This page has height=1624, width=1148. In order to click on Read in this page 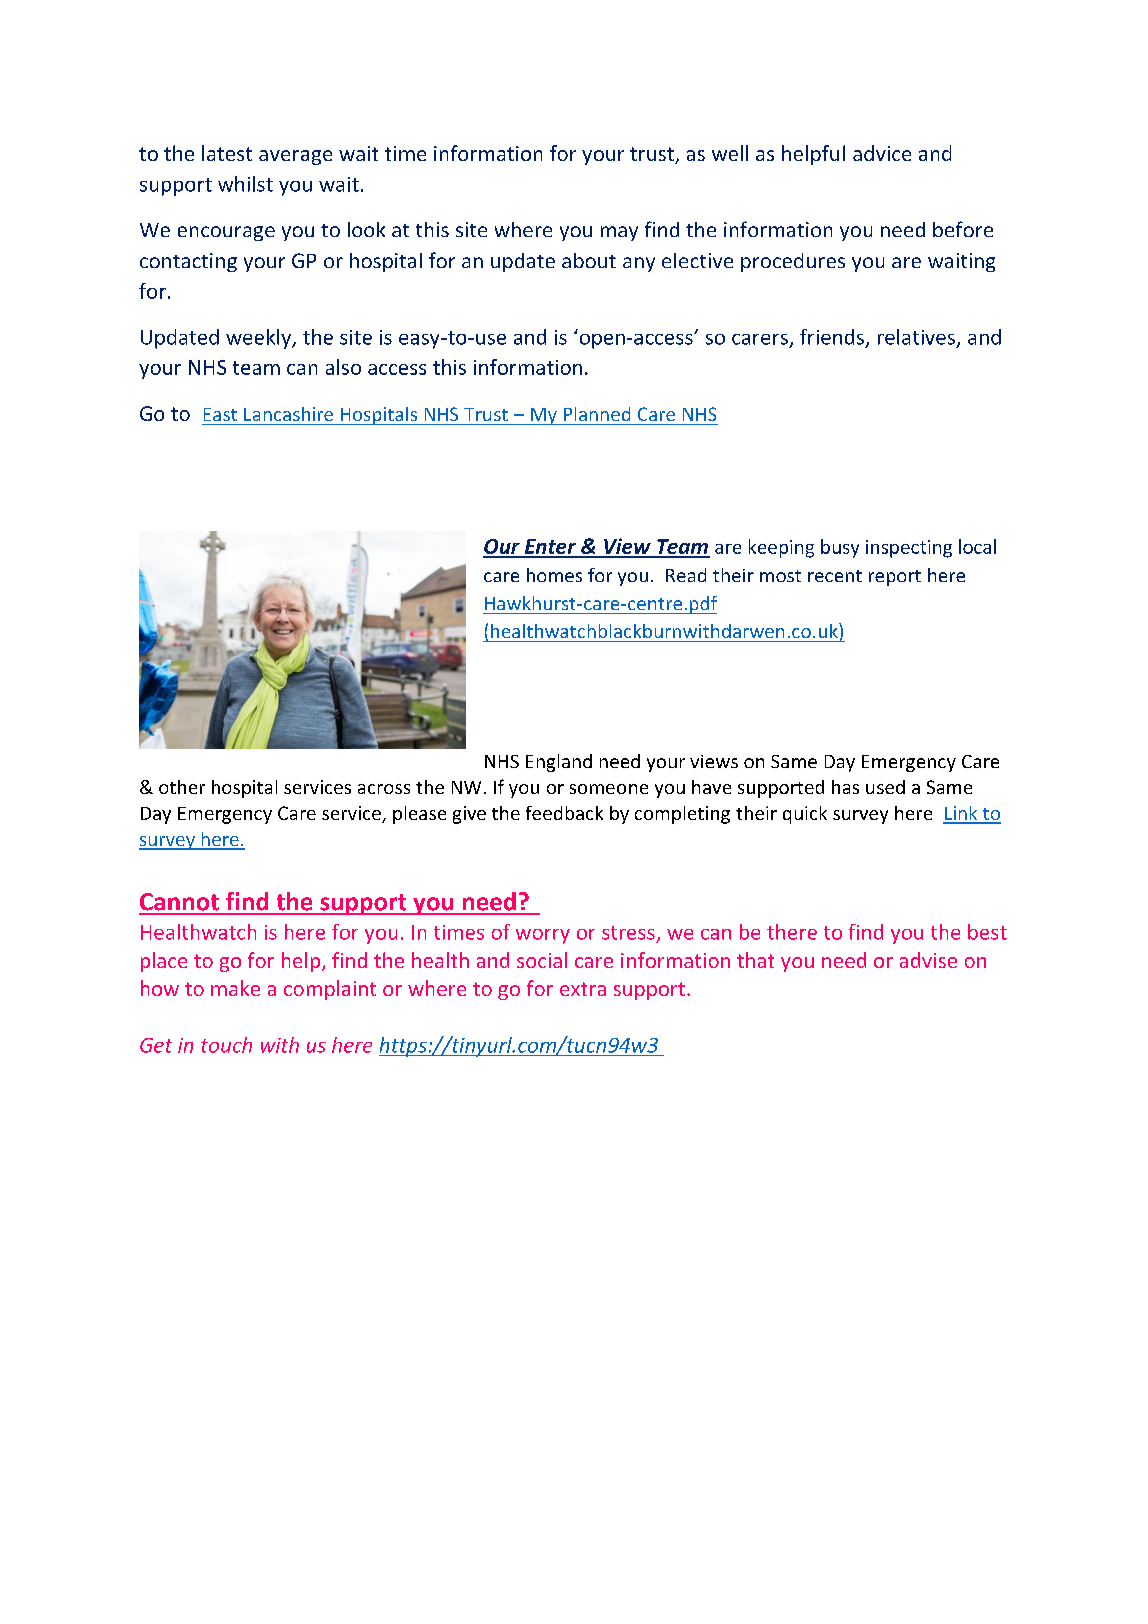, I will do `click(686, 575)`.
